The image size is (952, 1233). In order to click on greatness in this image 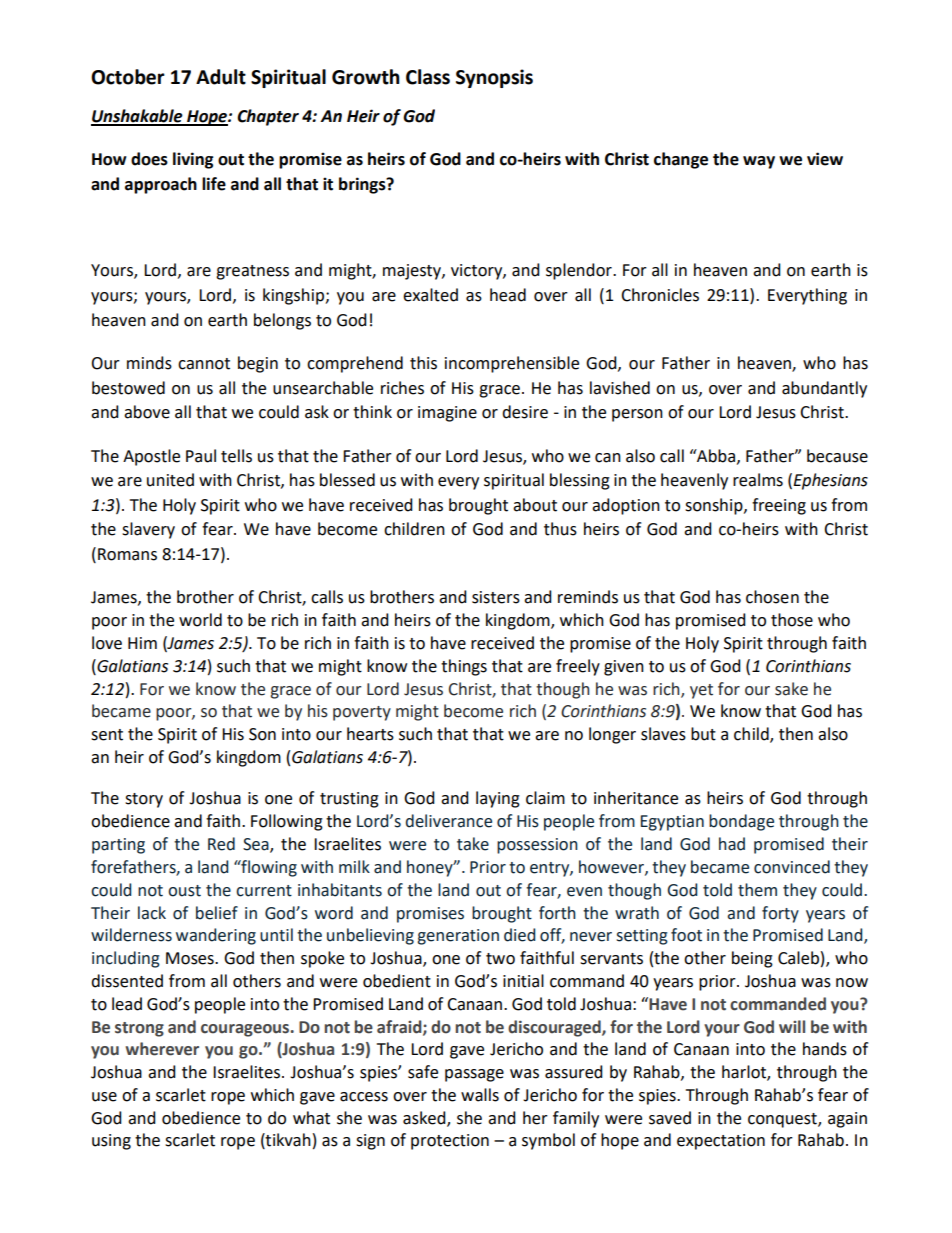, I will do `click(252, 272)`.
